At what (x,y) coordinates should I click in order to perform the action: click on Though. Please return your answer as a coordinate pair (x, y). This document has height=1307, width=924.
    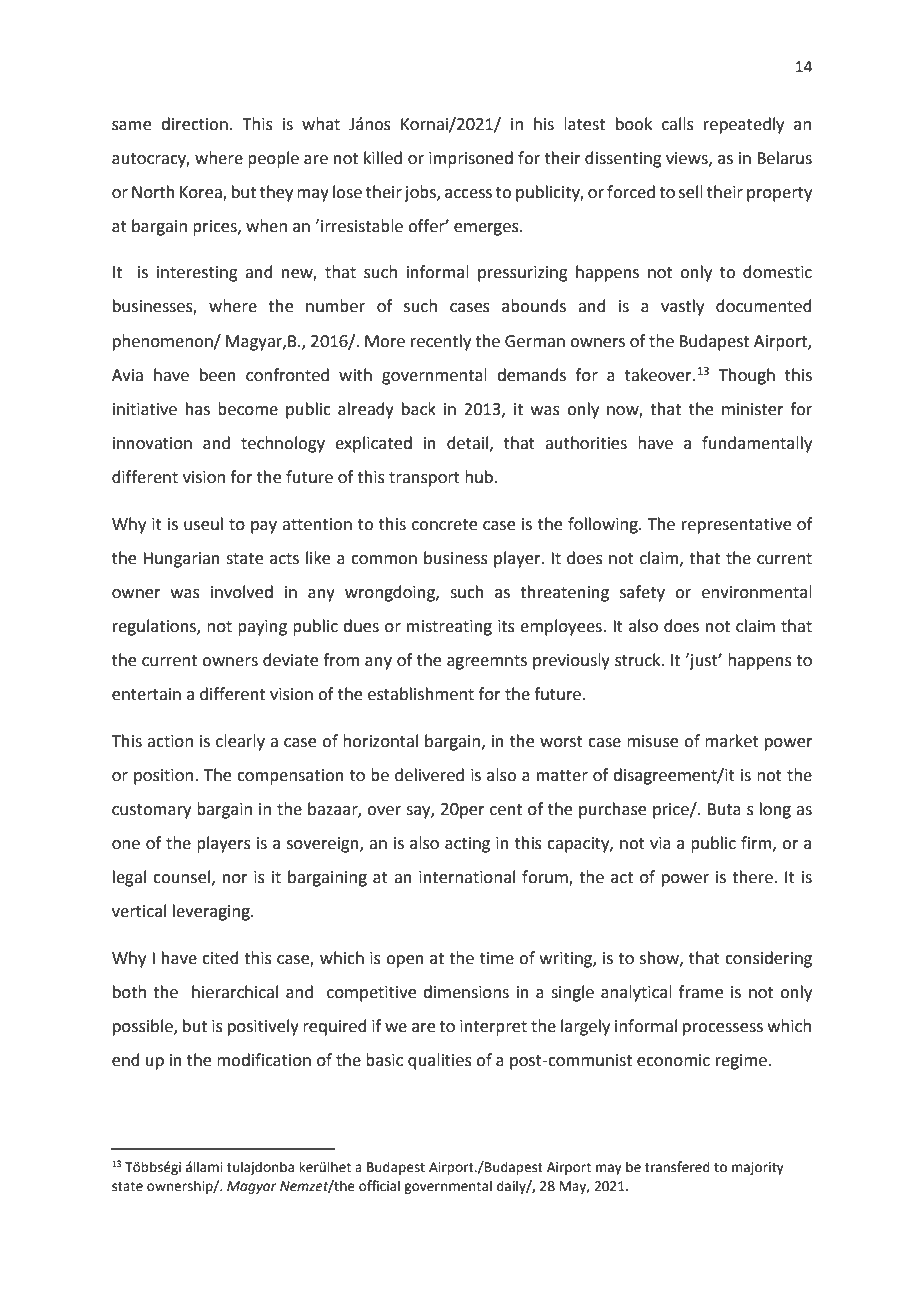
    Looking at the image, I should click on (747, 376).
